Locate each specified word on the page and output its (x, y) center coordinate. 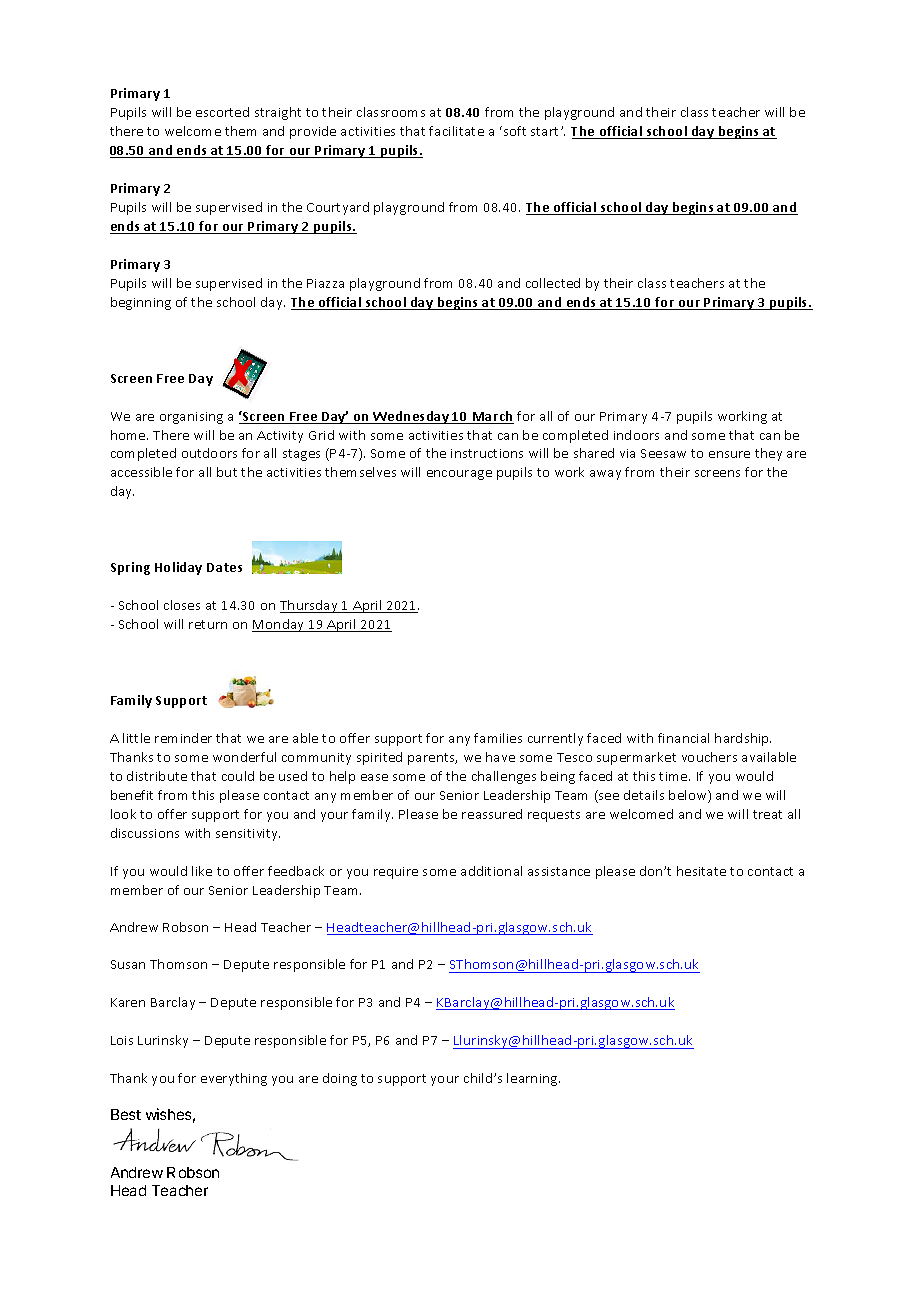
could (238, 776)
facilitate (456, 131)
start (546, 131)
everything (234, 1079)
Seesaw (663, 453)
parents (432, 759)
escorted (222, 112)
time (674, 776)
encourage (459, 475)
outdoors (209, 453)
